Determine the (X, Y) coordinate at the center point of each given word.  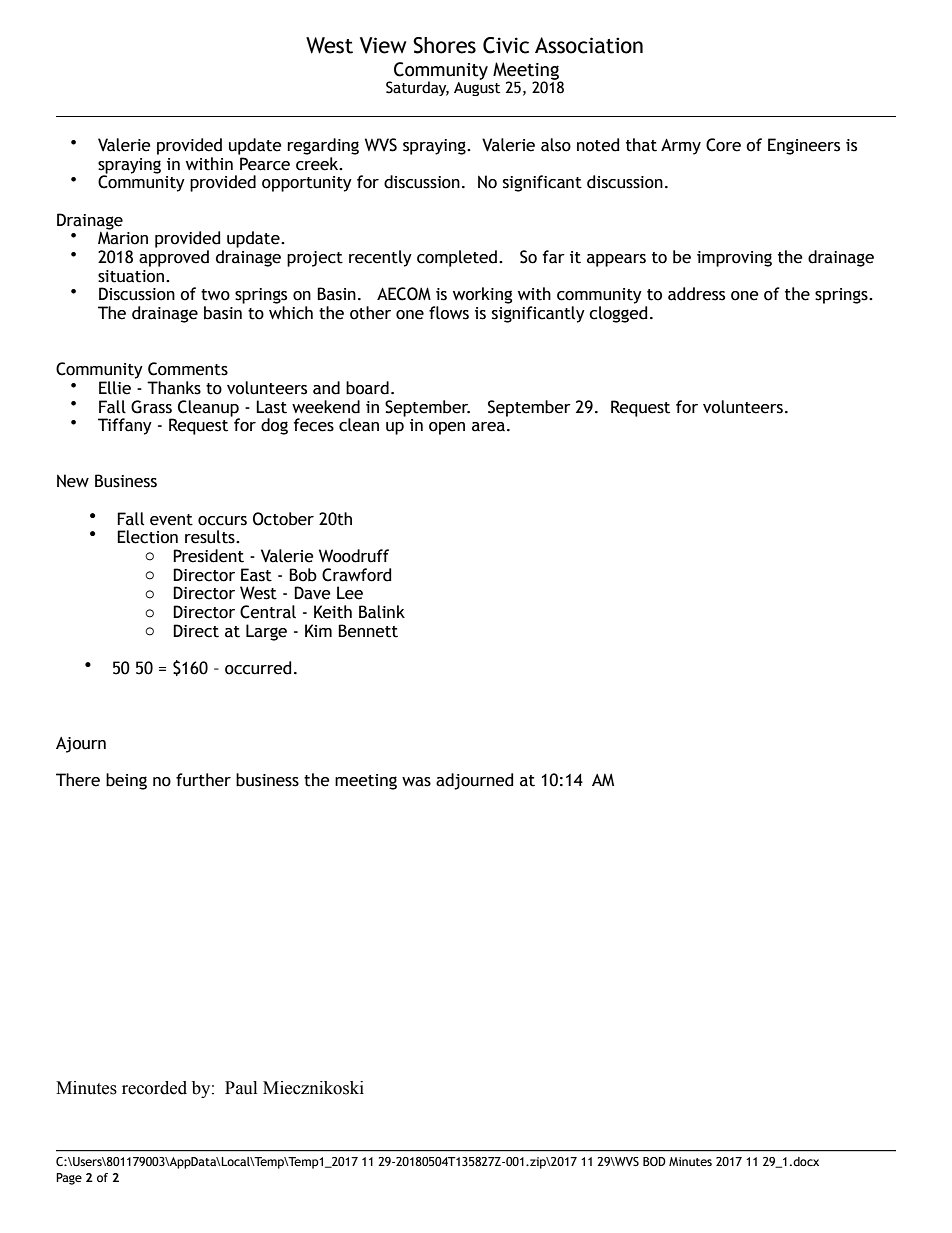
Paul (241, 1088)
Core (723, 145)
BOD (654, 1161)
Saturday (417, 88)
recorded (154, 1088)
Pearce (265, 164)
